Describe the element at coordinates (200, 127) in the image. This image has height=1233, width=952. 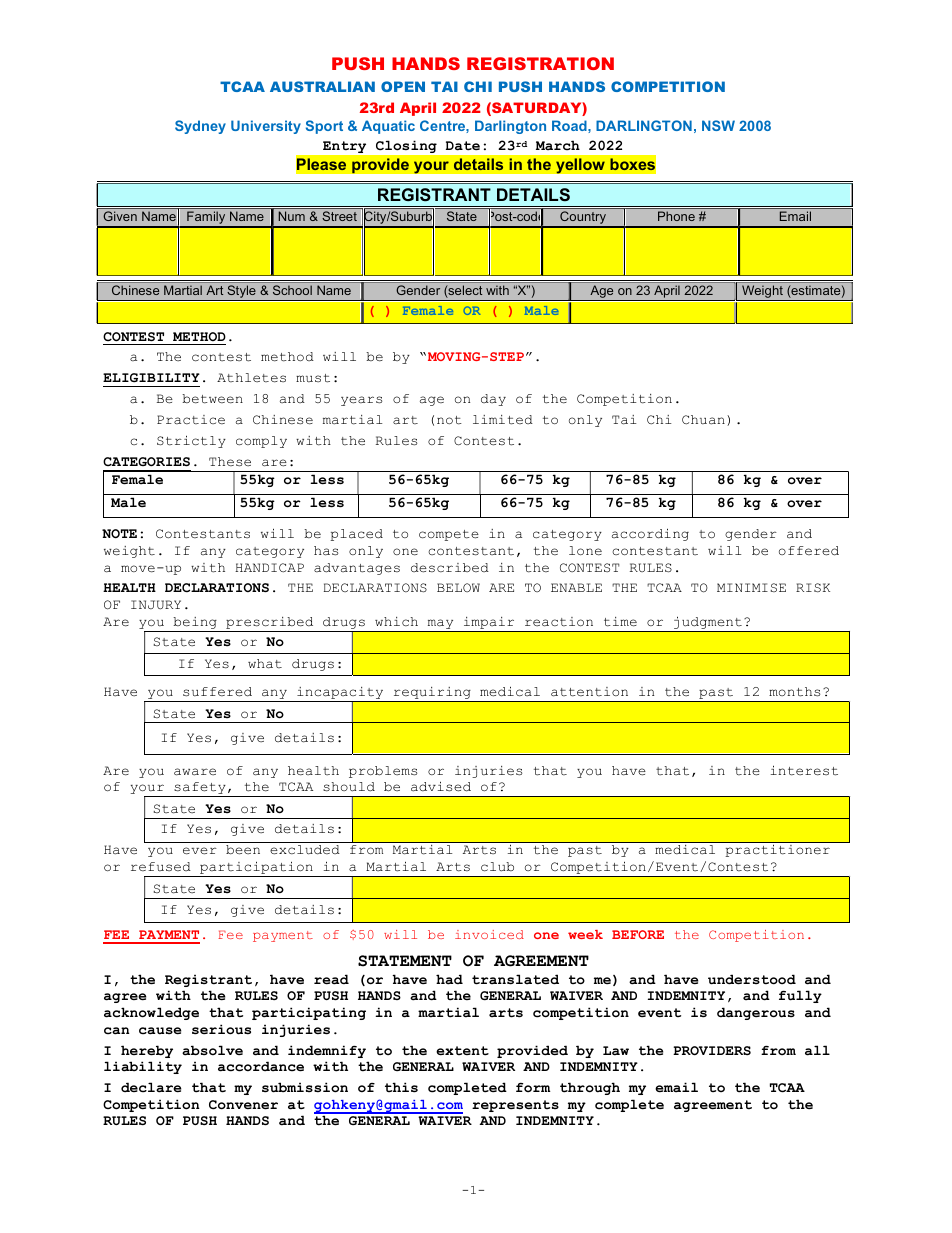
I see `Sydney` at that location.
